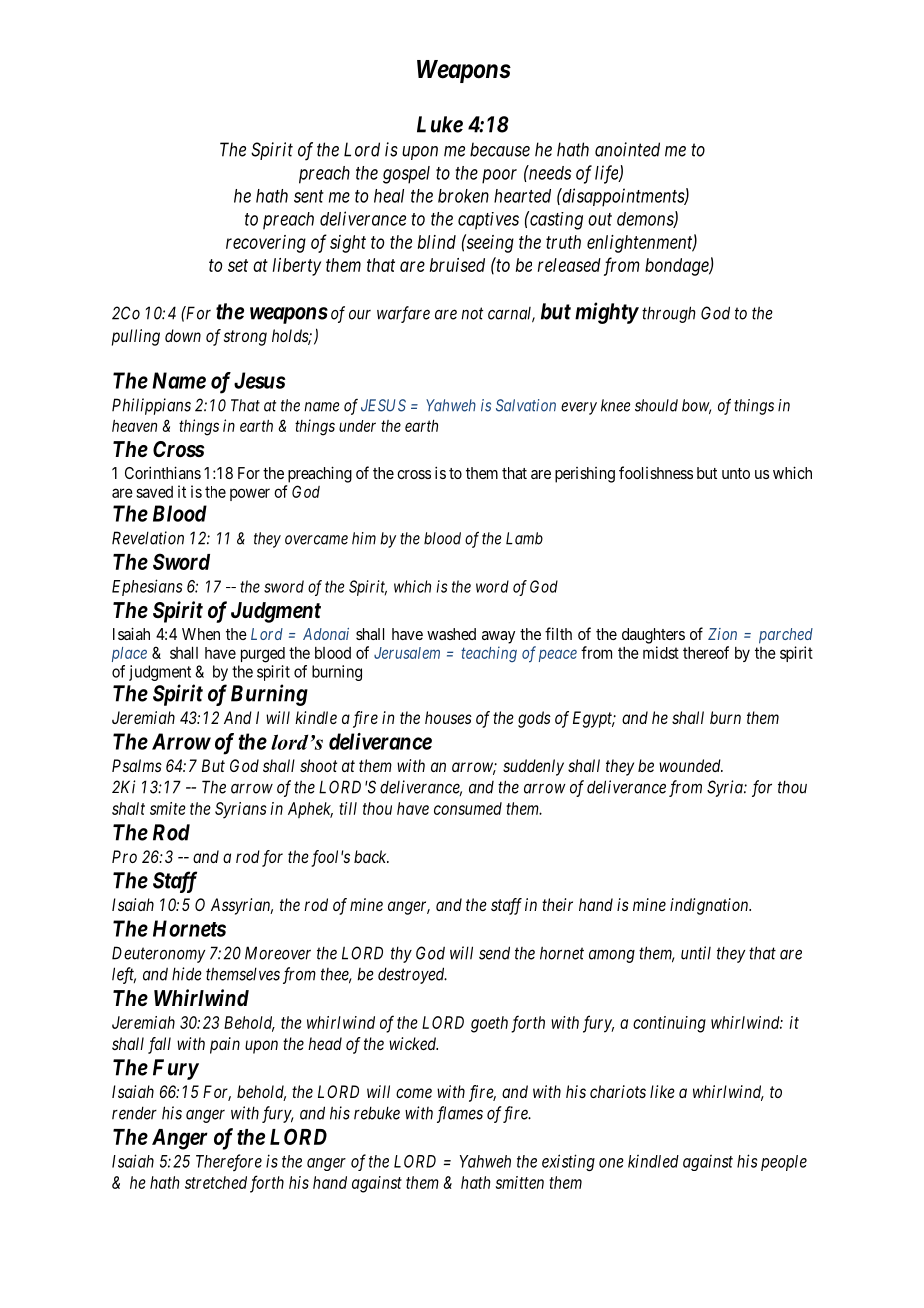 This document has width=924, height=1308. Describe the element at coordinates (706, 652) in the document. I see `thereof` at that location.
